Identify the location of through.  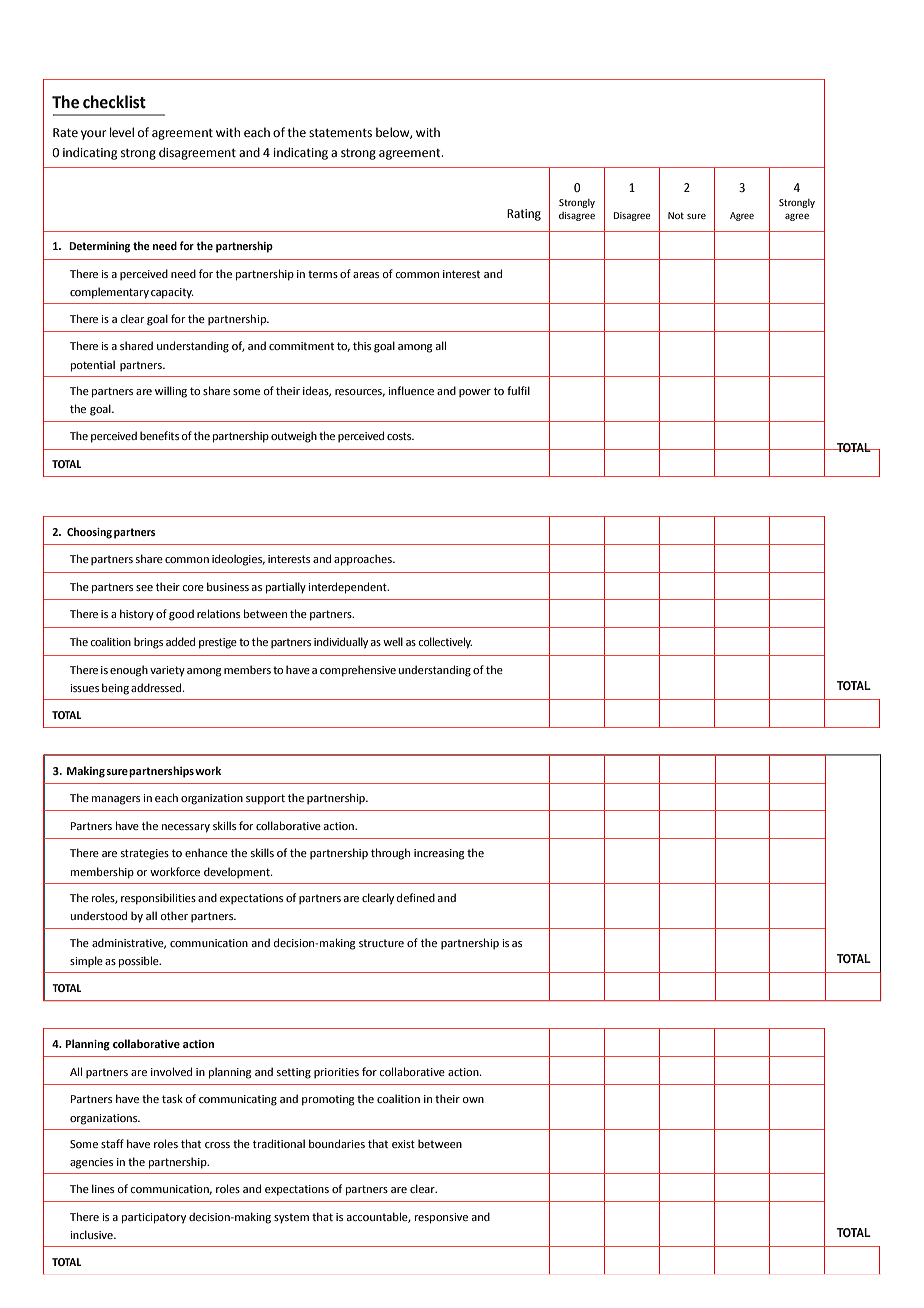
(390, 854).
